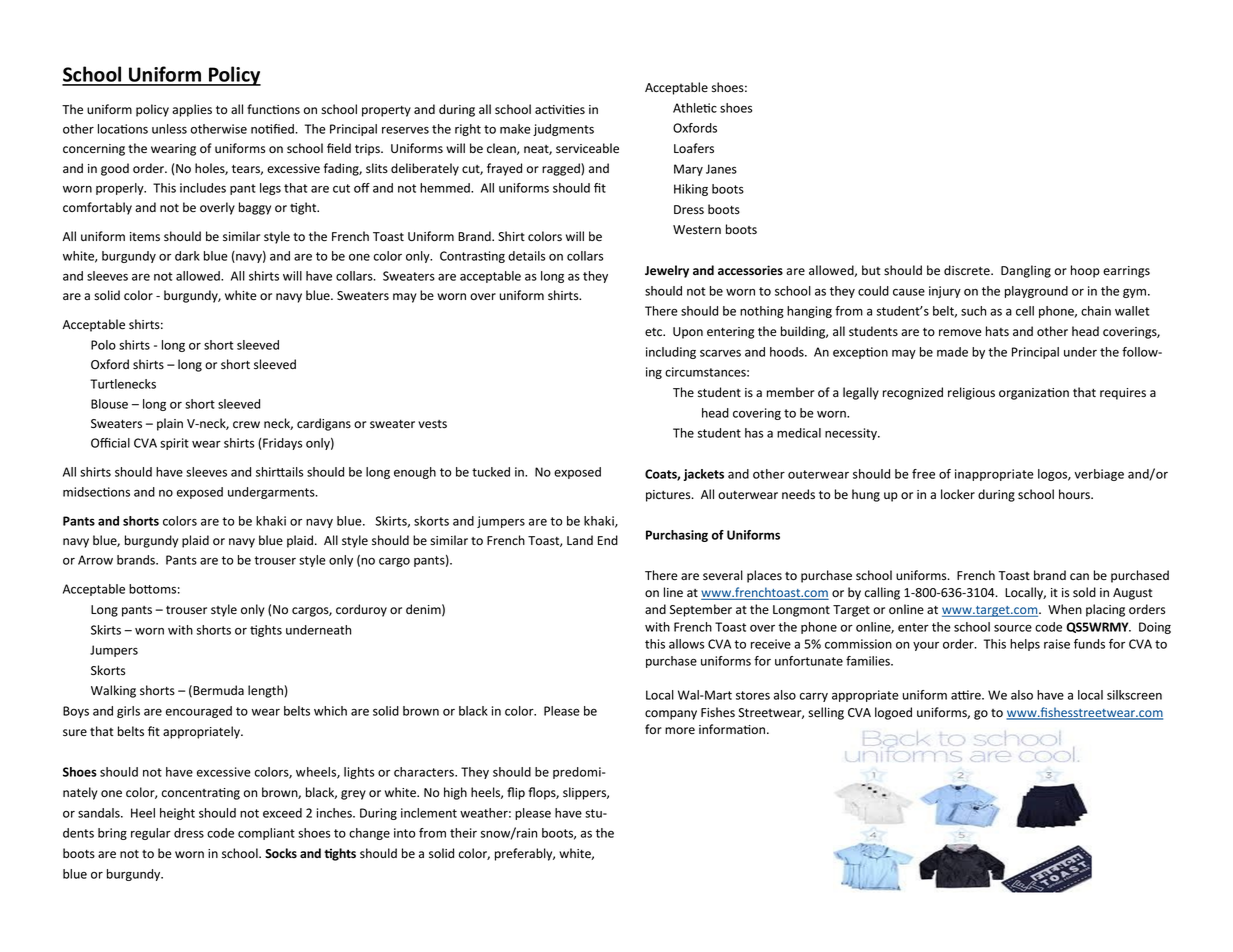 Image resolution: width=1233 pixels, height=952 pixels. I want to click on spirit, so click(174, 444).
